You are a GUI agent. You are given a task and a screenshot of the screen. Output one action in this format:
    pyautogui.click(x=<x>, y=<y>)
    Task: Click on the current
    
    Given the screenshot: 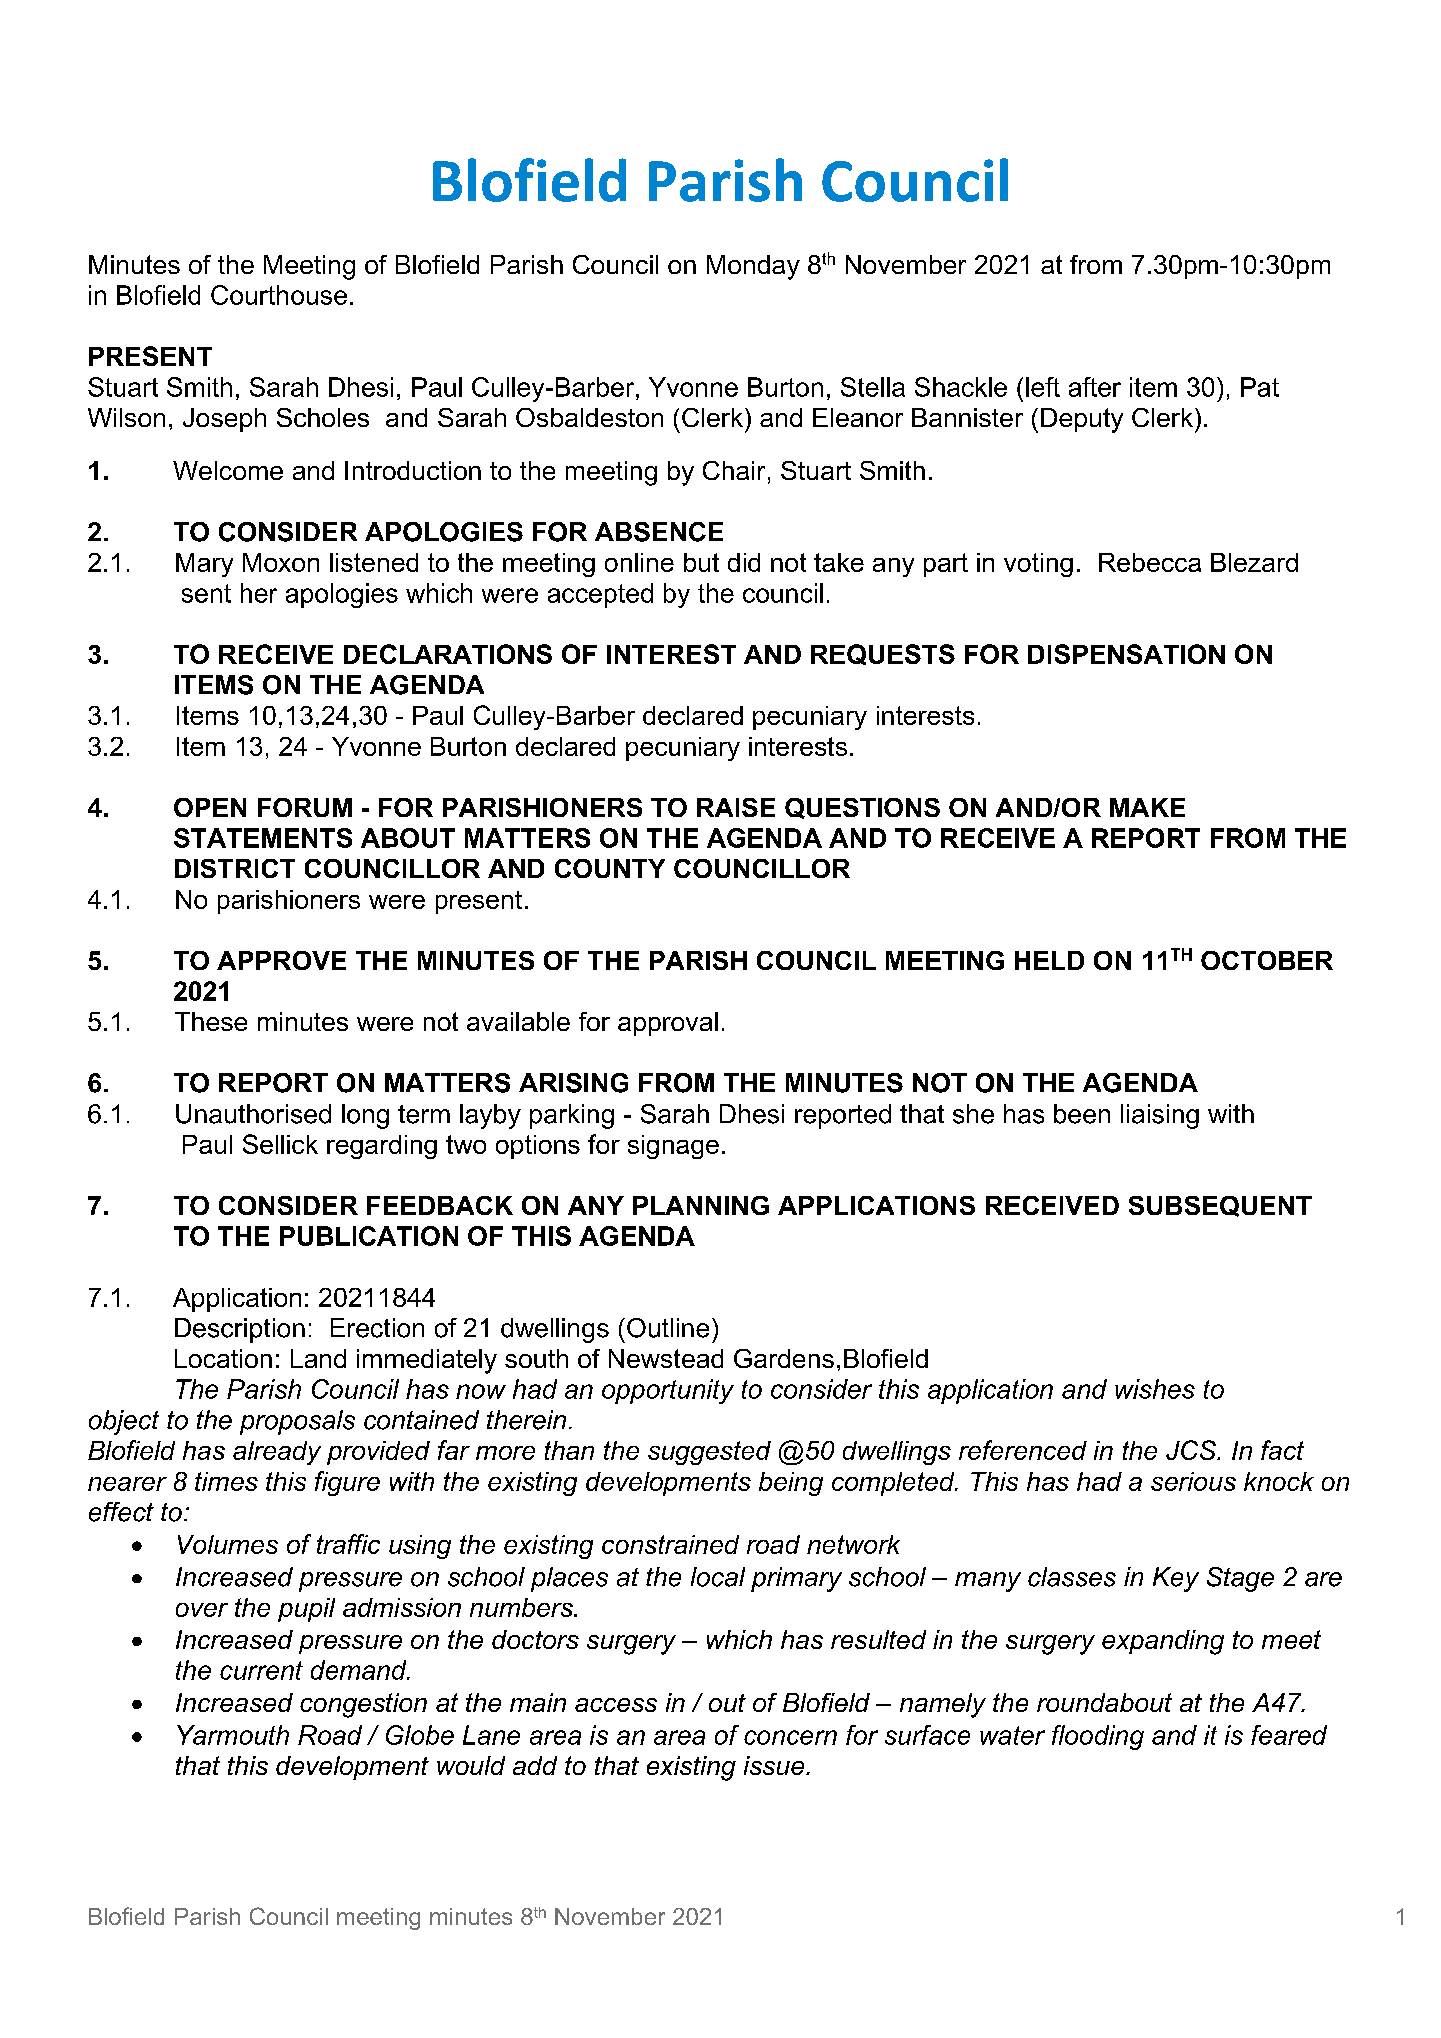 What is the action you would take?
    pyautogui.click(x=261, y=1670)
